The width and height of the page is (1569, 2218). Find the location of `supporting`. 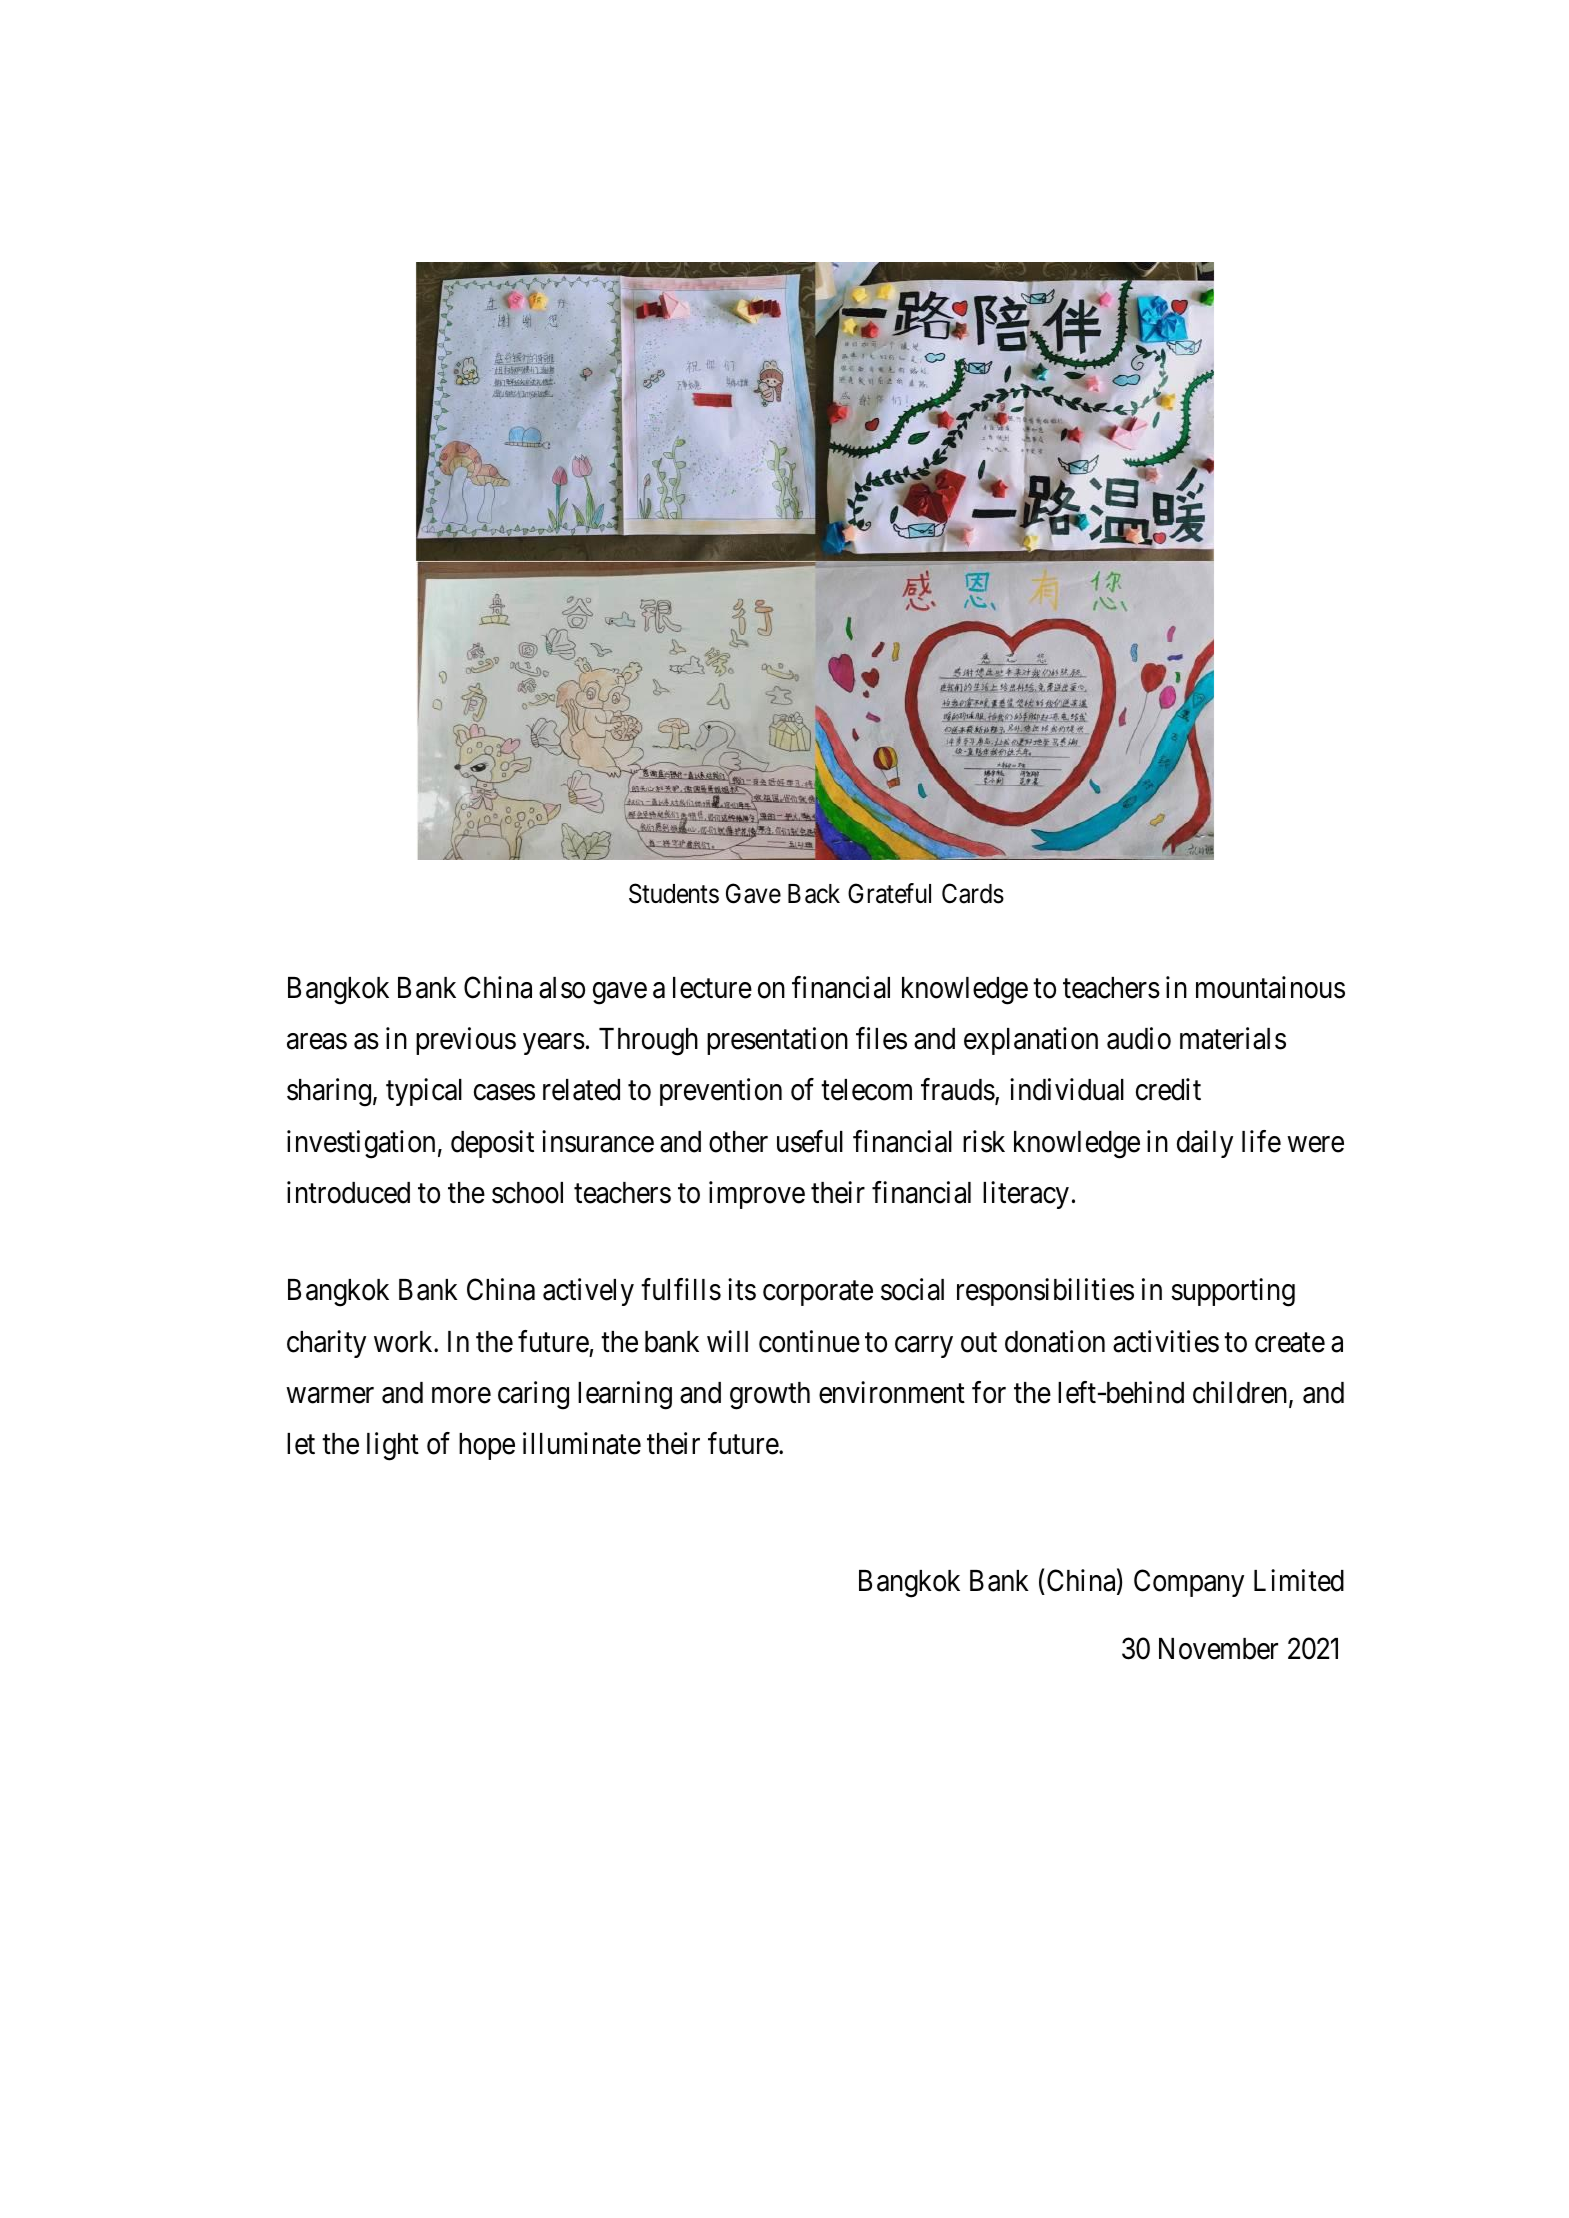

supporting is located at coordinates (1233, 1292).
